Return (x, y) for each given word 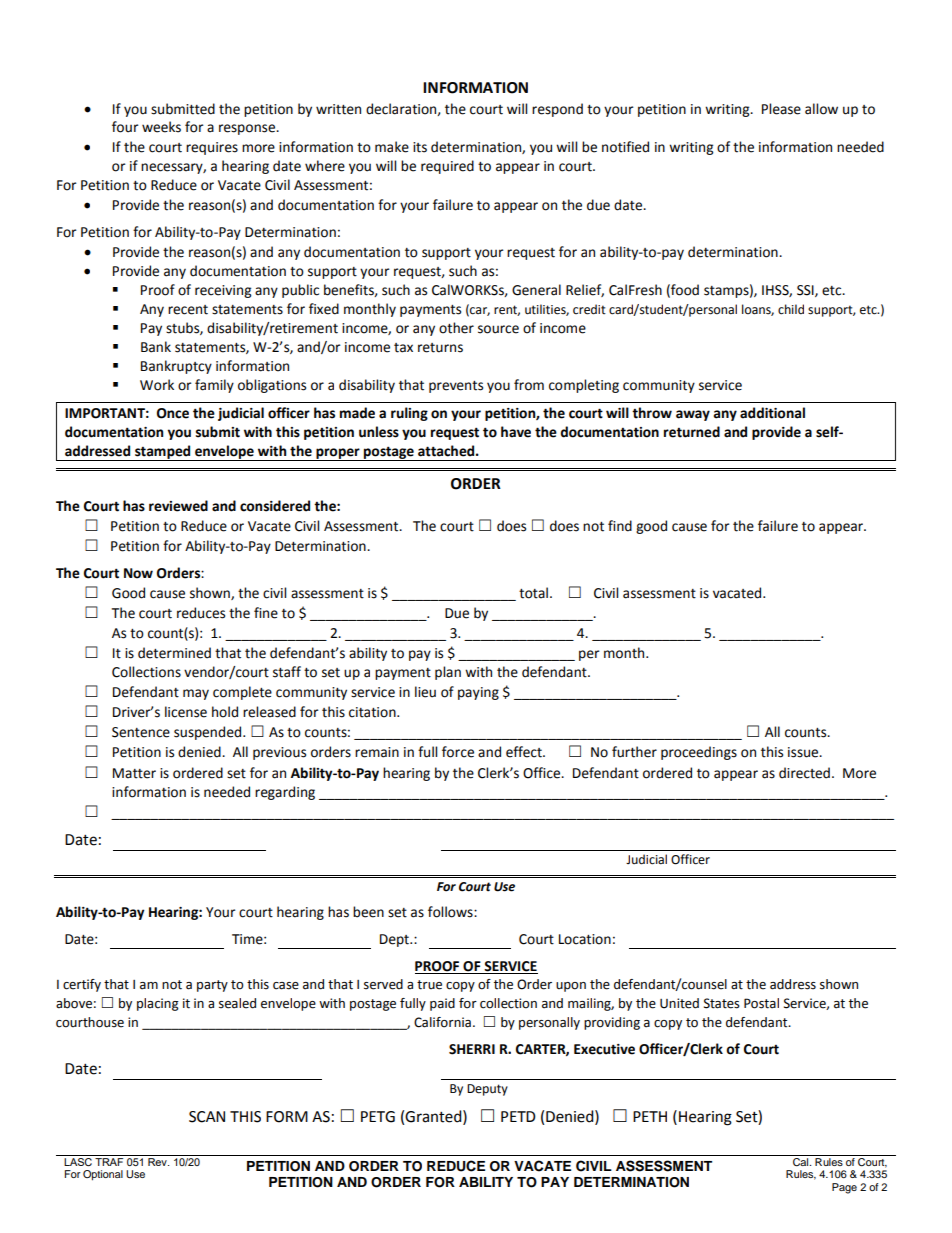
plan (448, 673)
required (447, 167)
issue (804, 752)
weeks (161, 127)
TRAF (109, 1160)
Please (781, 109)
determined (174, 653)
